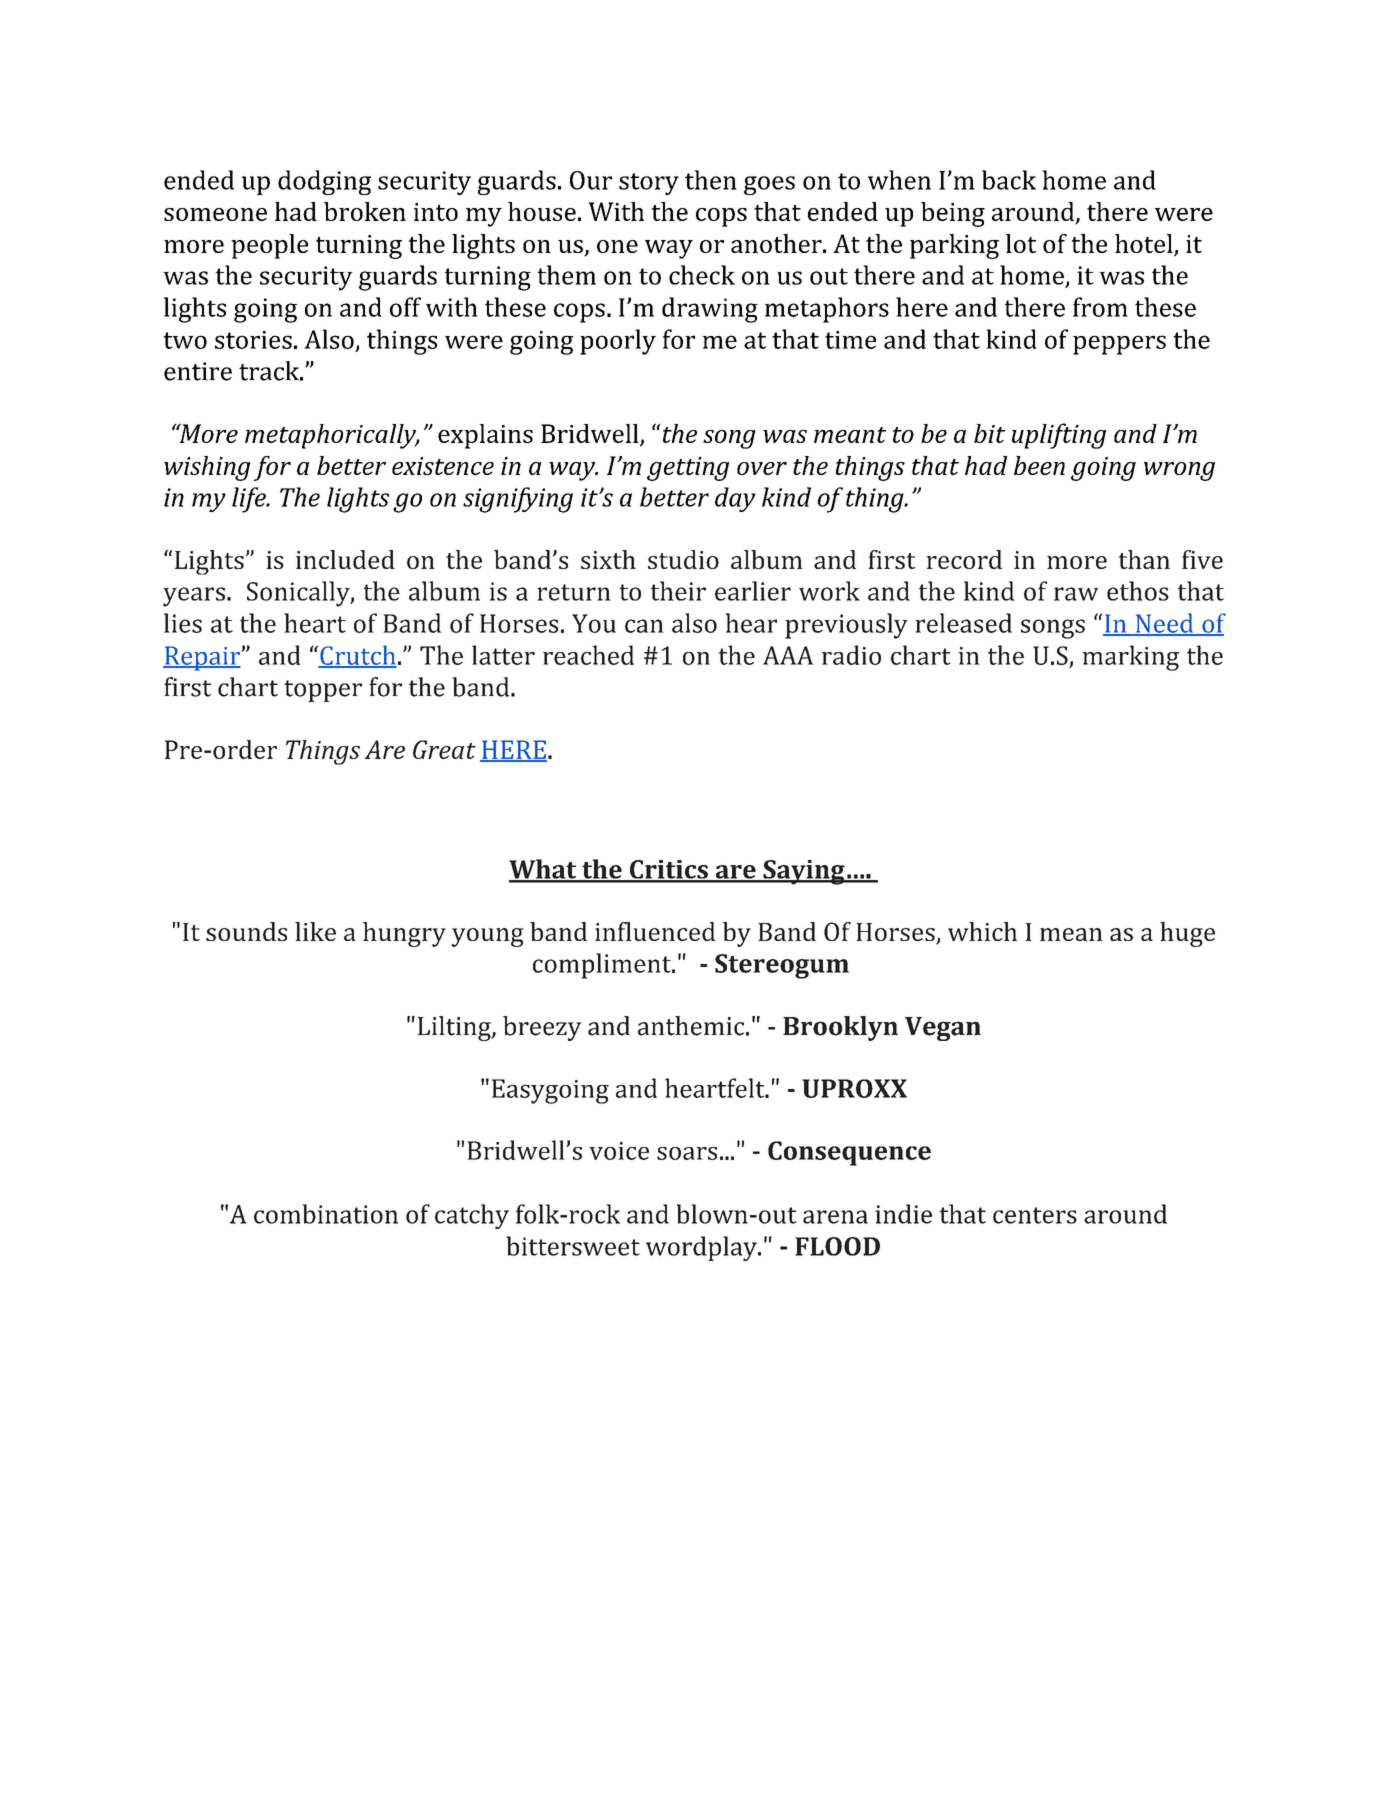 The width and height of the screenshot is (1387, 1795). What do you see at coordinates (1035, 1215) in the screenshot?
I see `centers` at bounding box center [1035, 1215].
